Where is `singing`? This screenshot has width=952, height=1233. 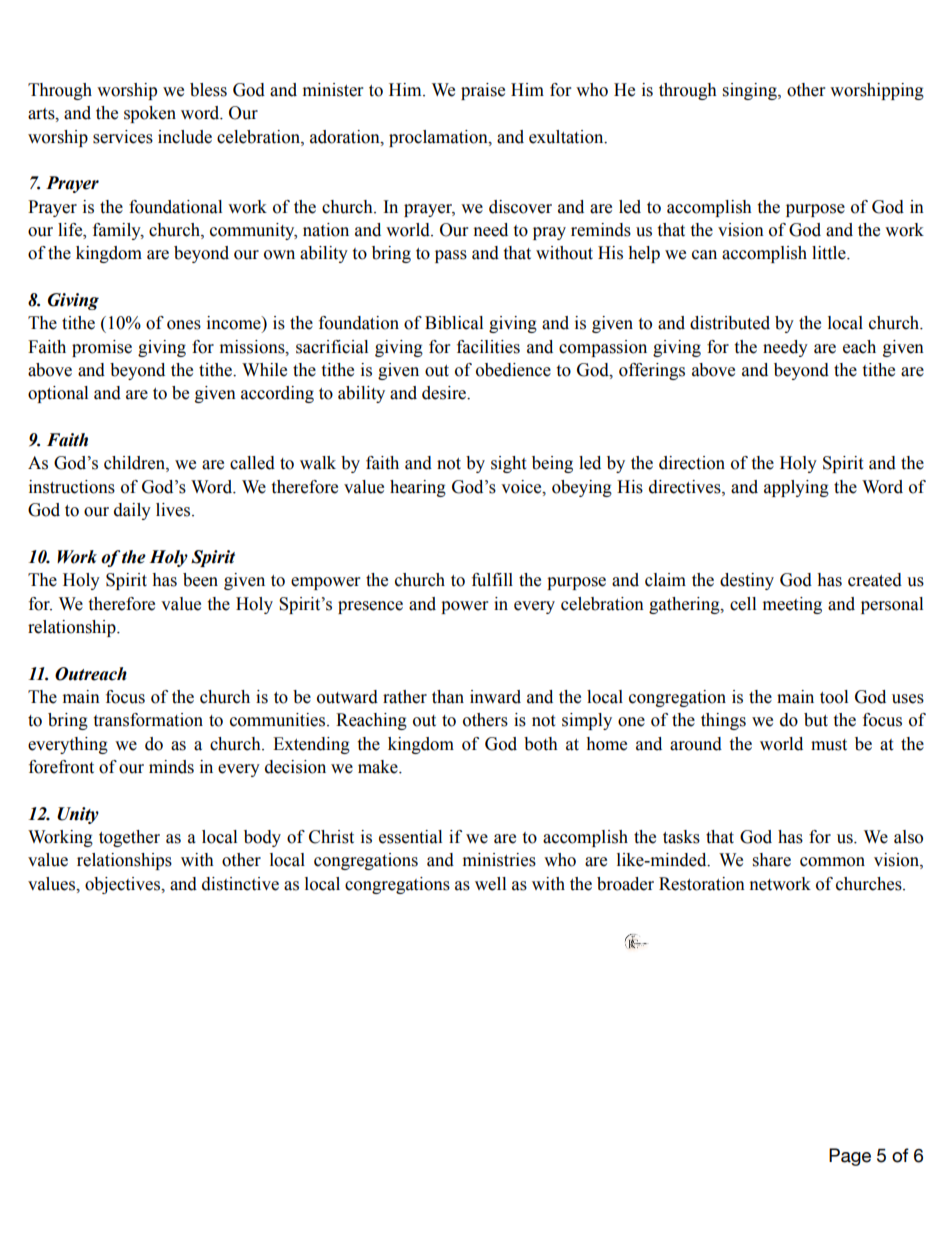 singing is located at coordinates (751, 91).
